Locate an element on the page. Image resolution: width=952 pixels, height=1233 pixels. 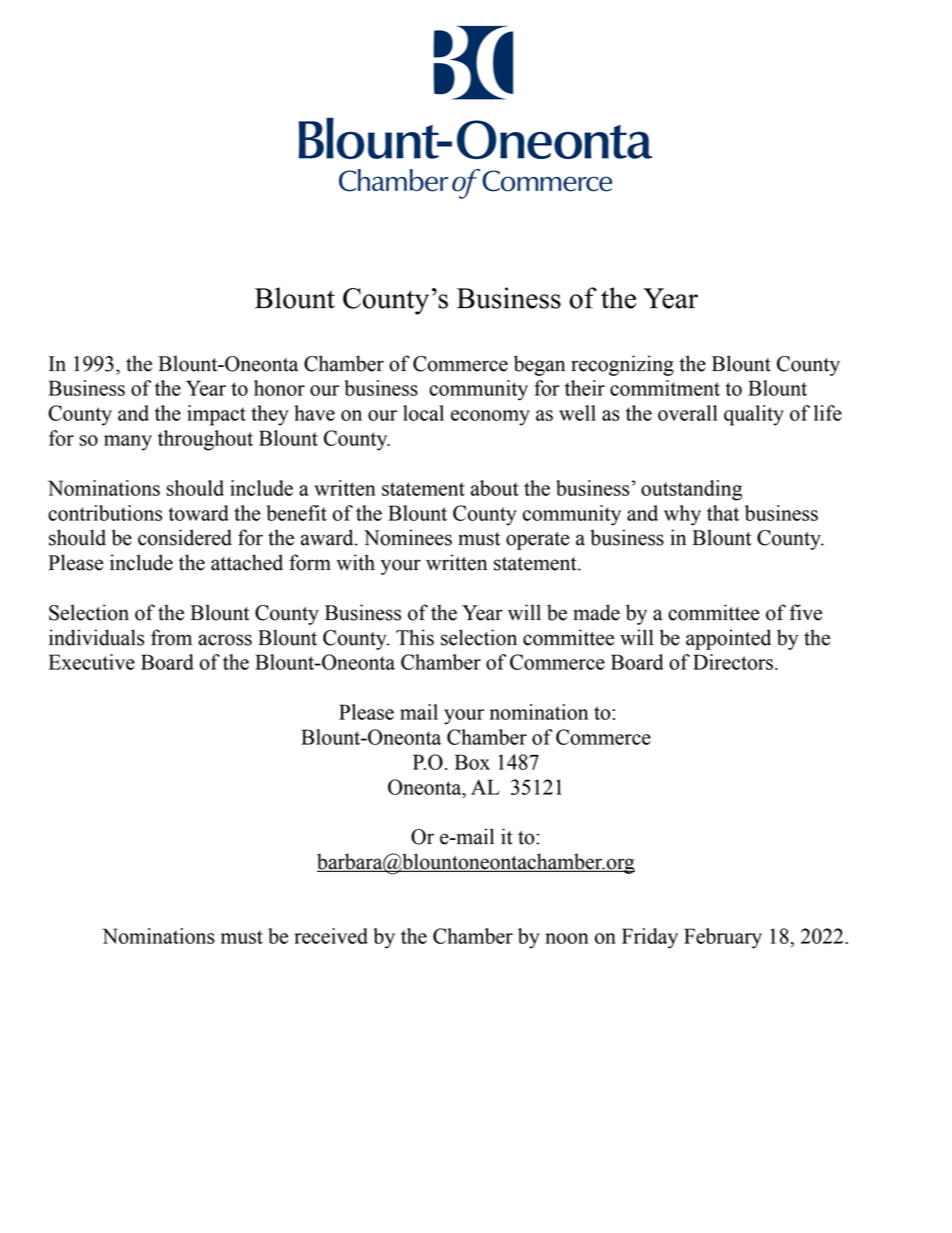
from is located at coordinates (171, 637).
